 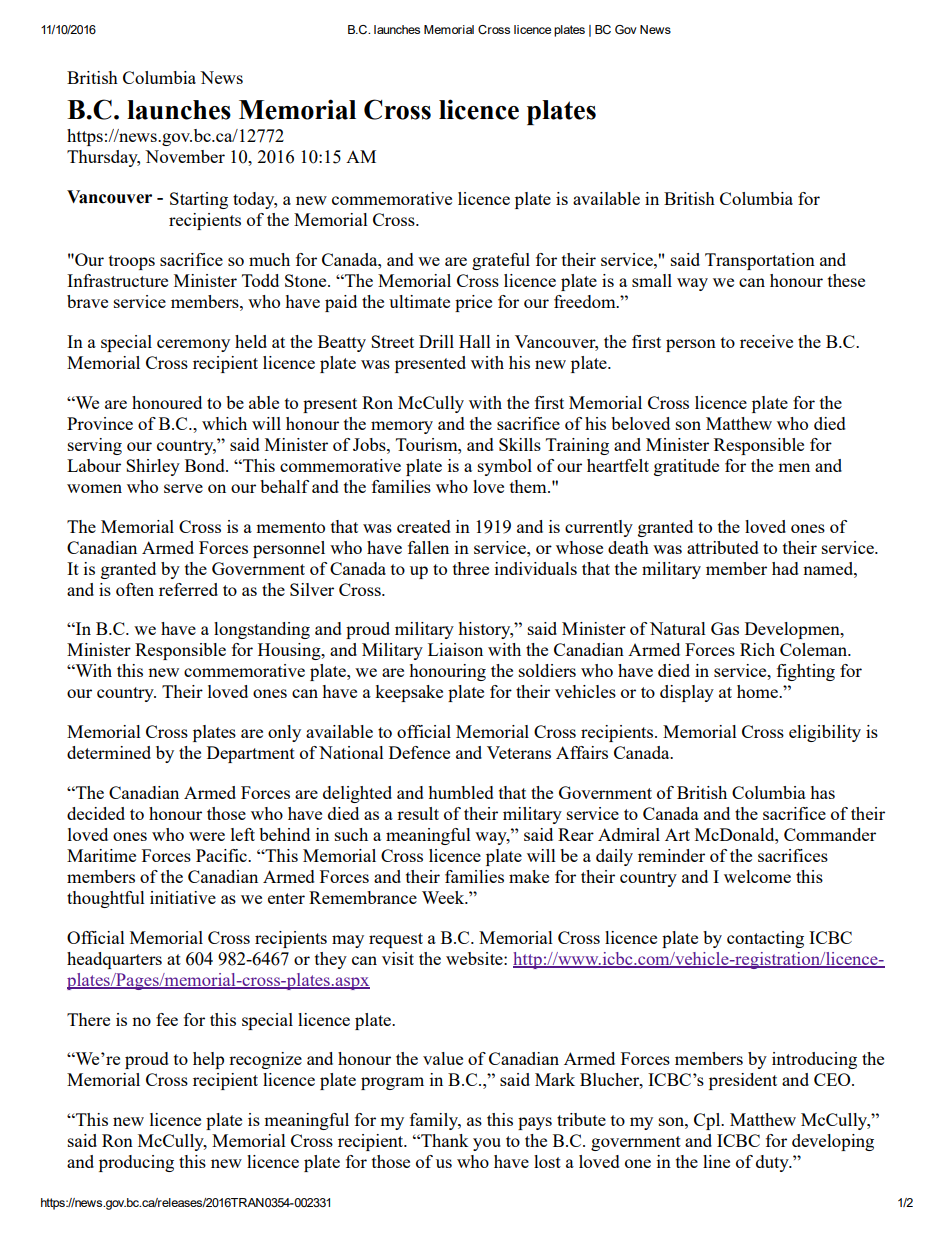 What do you see at coordinates (262, 630) in the screenshot?
I see `longstanding` at bounding box center [262, 630].
